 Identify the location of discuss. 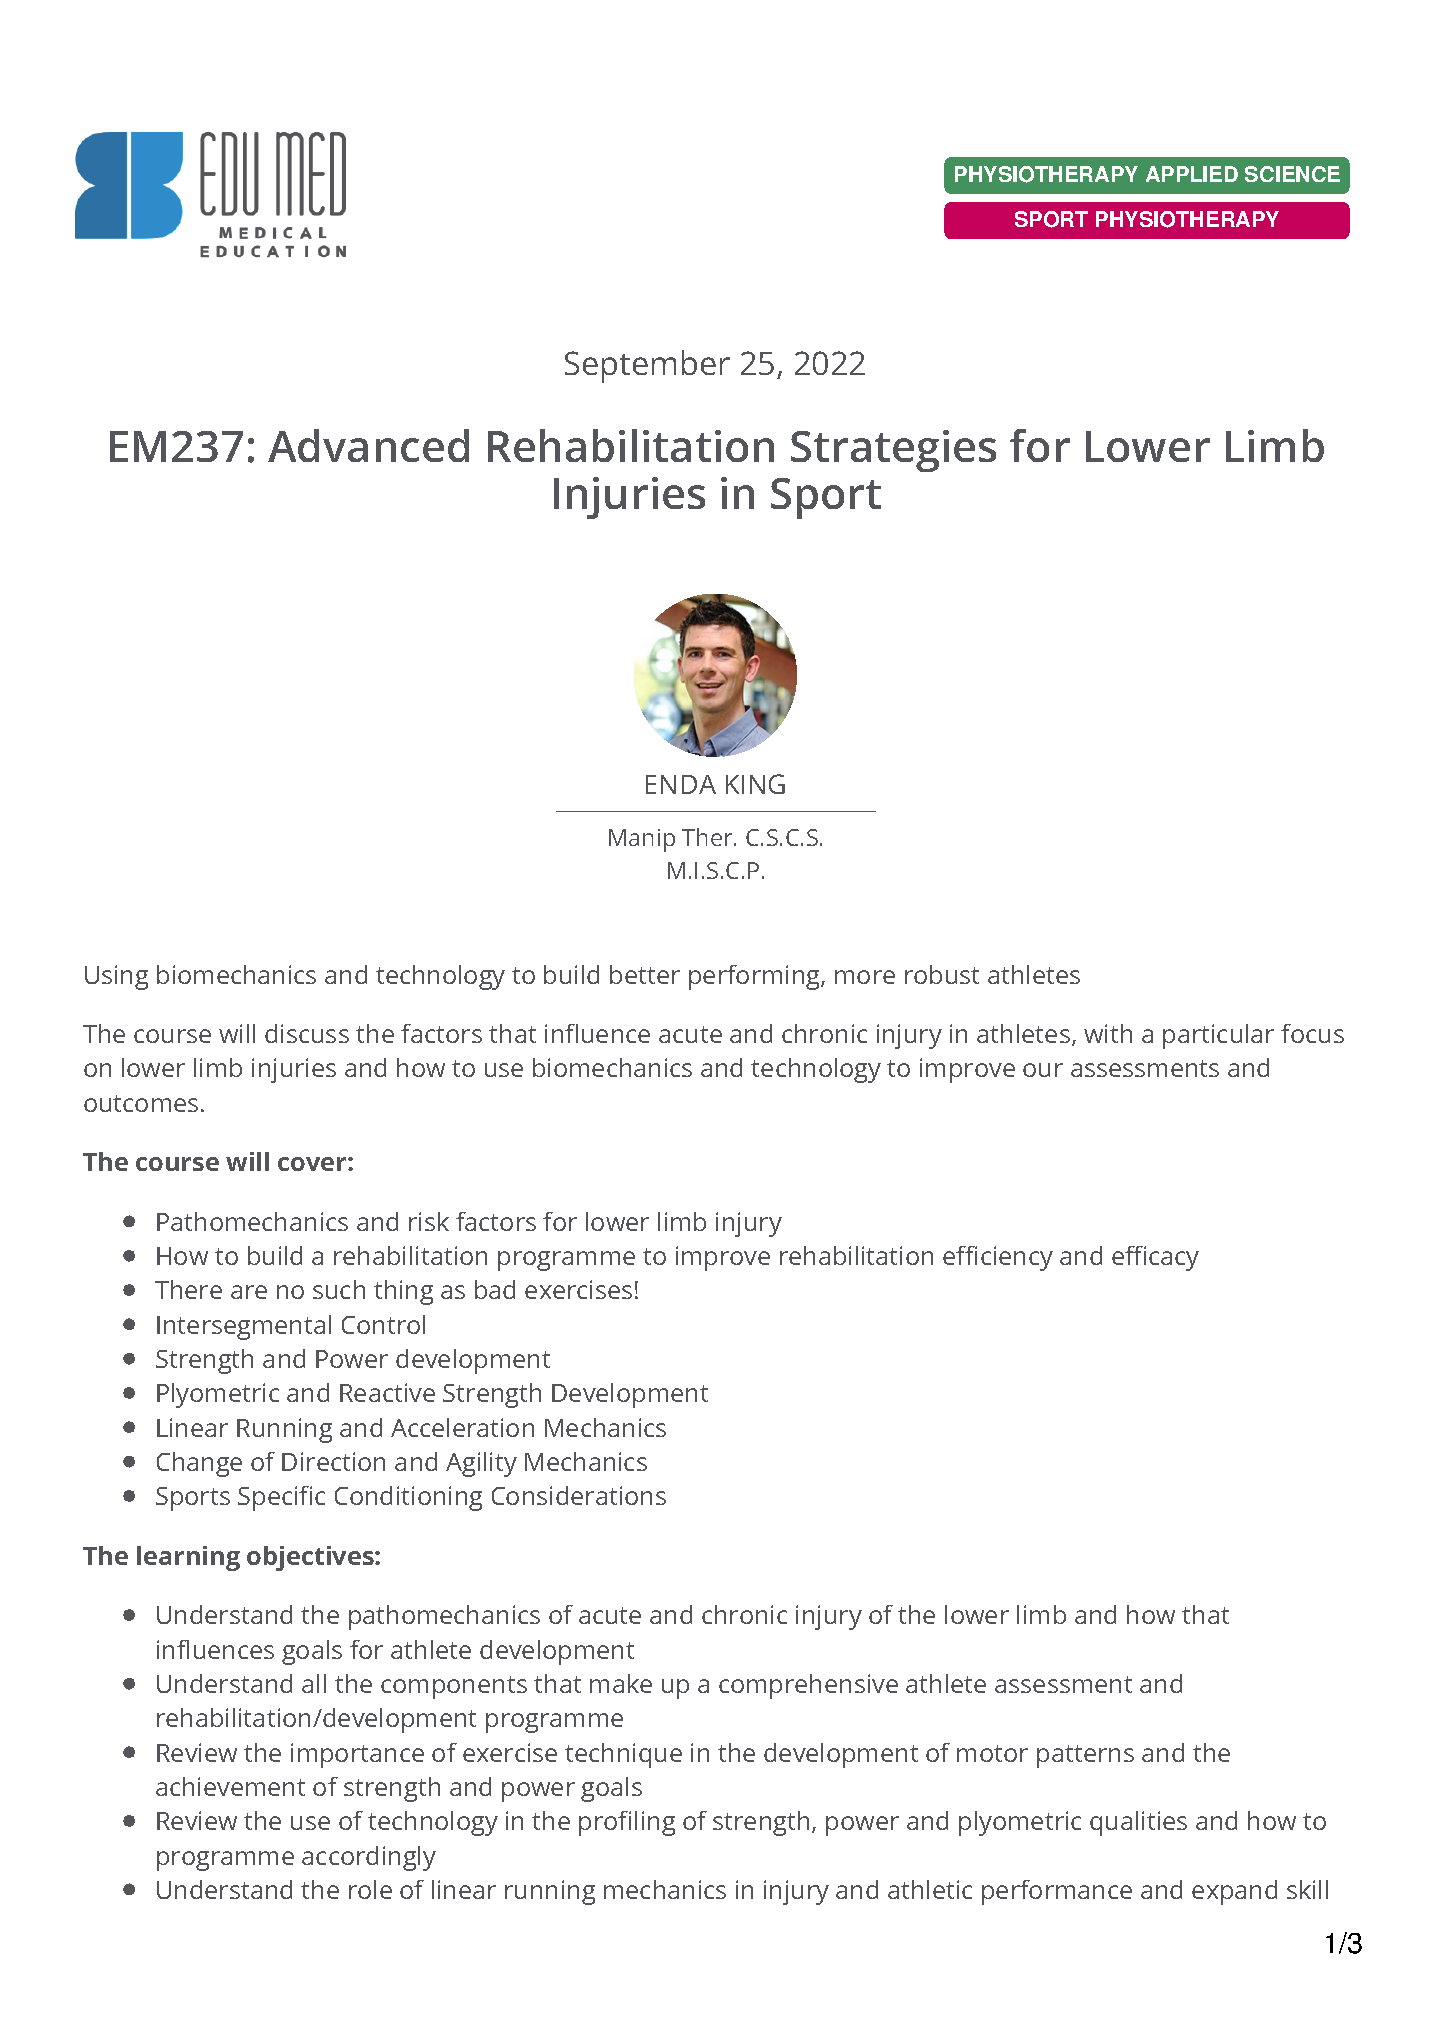
(307, 1033).
